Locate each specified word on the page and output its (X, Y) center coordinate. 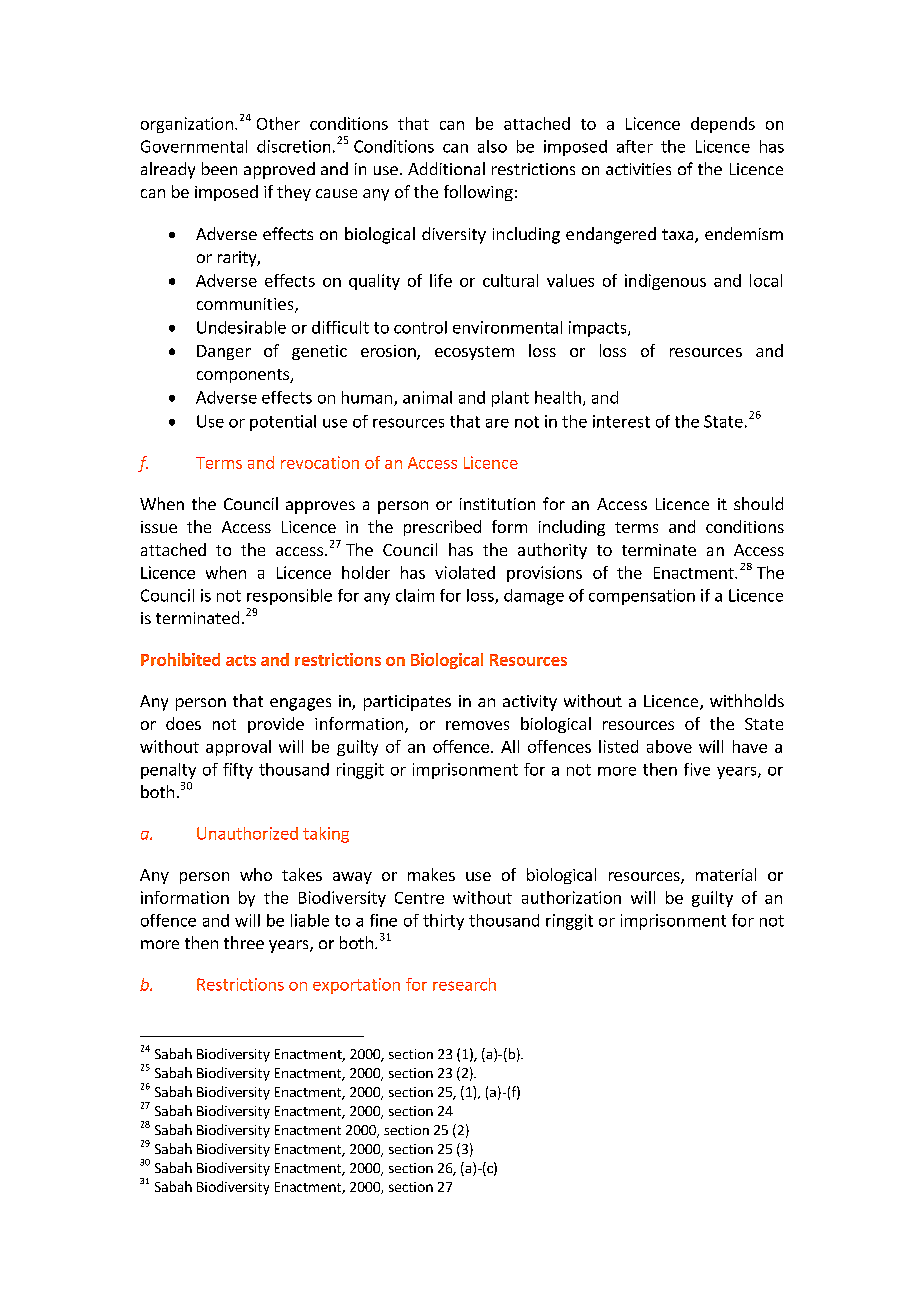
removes (477, 725)
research (464, 984)
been (219, 168)
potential (283, 423)
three (244, 942)
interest (621, 421)
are (497, 423)
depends (723, 125)
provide (276, 725)
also (492, 146)
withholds (747, 700)
